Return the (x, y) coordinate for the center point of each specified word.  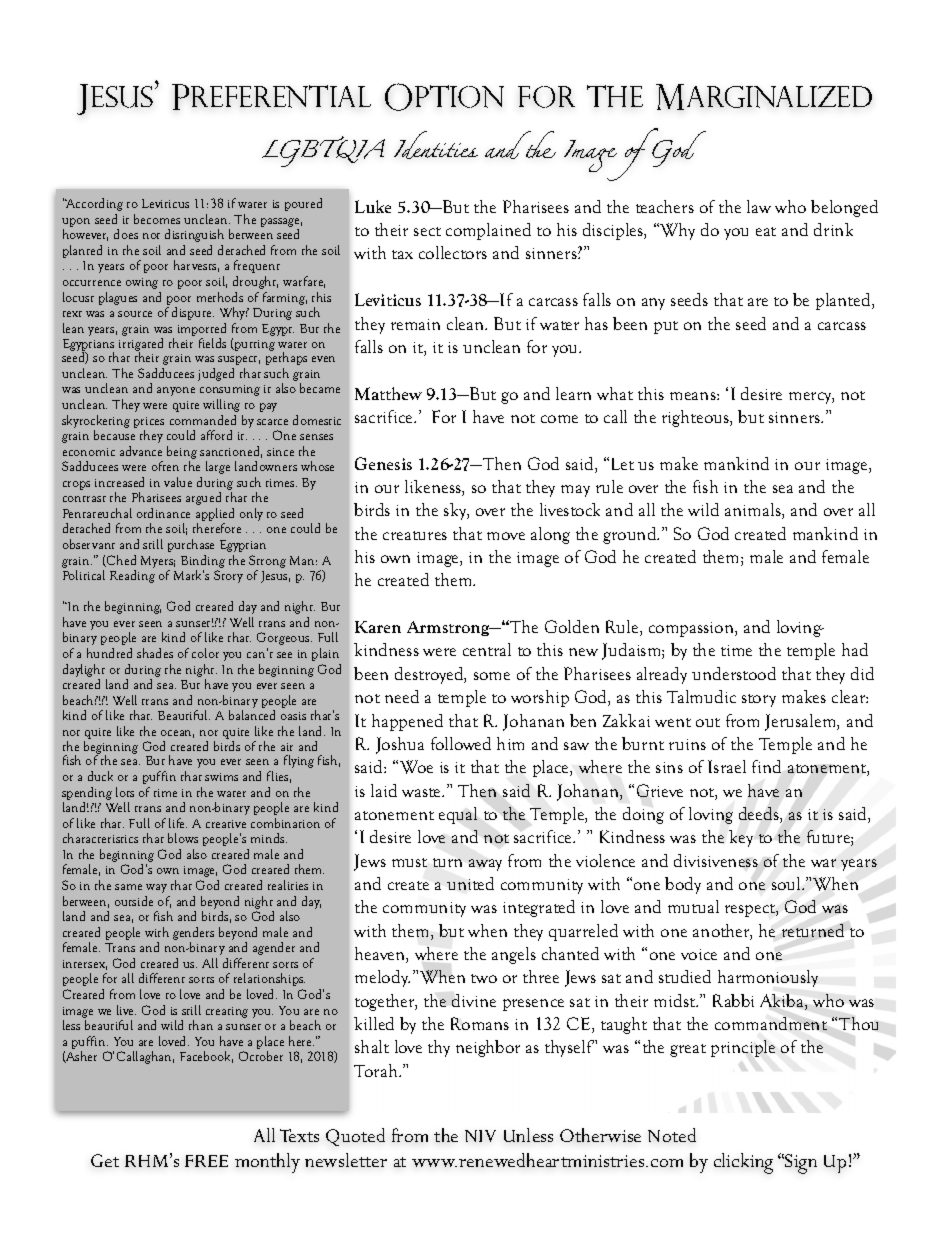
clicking (743, 1163)
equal (458, 815)
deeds (760, 815)
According (94, 204)
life (178, 823)
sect (427, 231)
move (506, 536)
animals (754, 511)
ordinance (163, 513)
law (759, 206)
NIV (480, 1136)
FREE (206, 1161)
